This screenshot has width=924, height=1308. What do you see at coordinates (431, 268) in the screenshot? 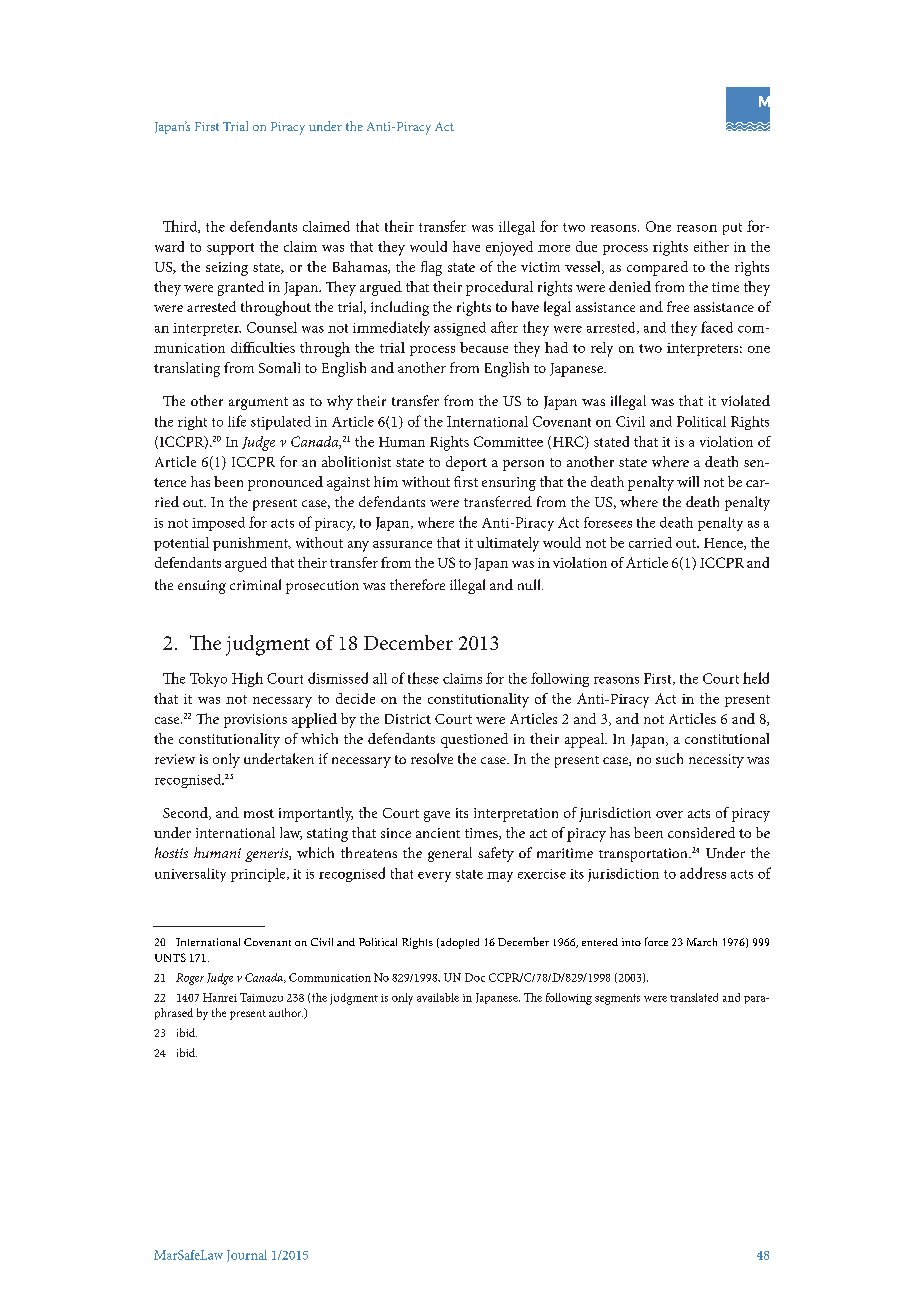
I see `flag` at bounding box center [431, 268].
